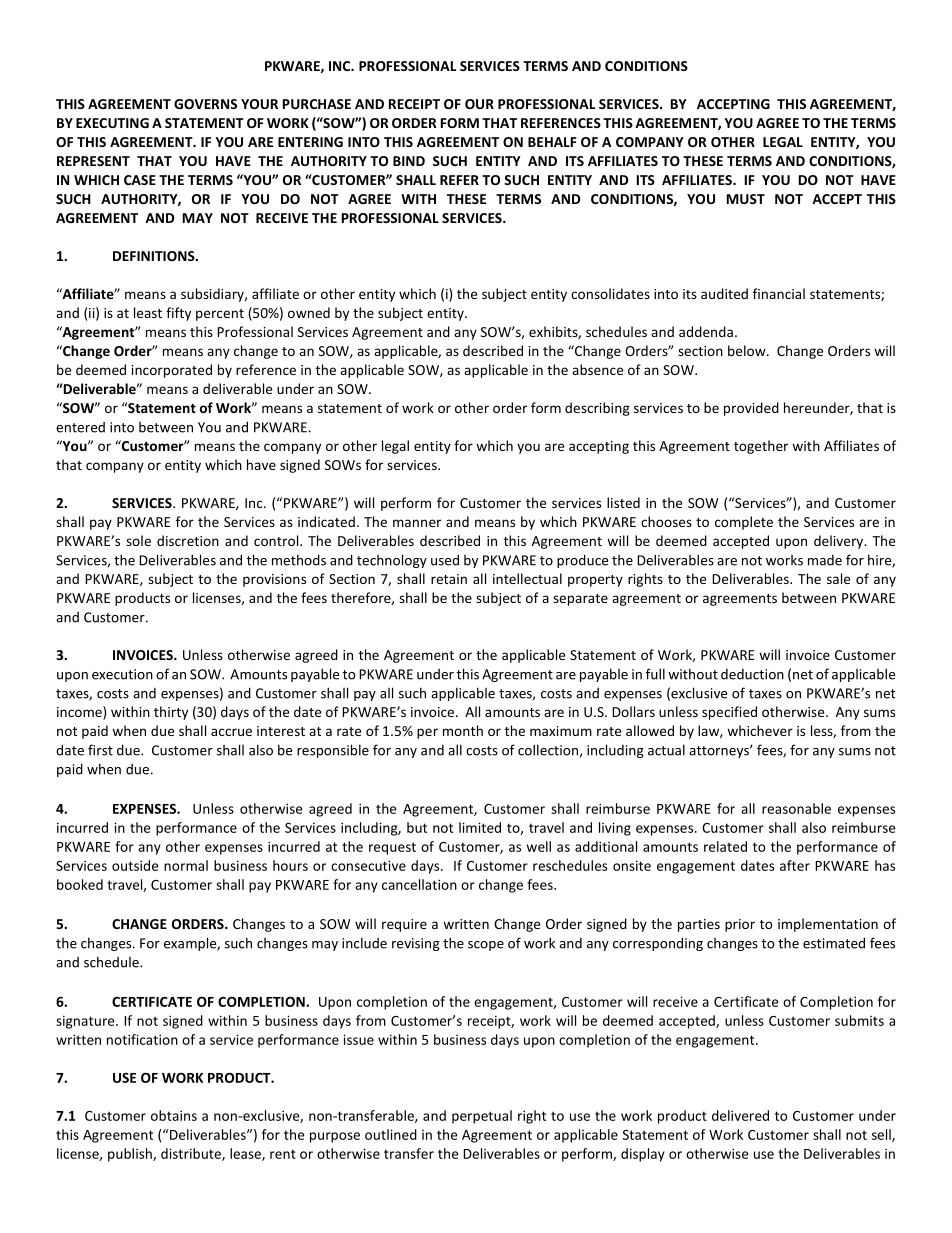 Image resolution: width=952 pixels, height=1233 pixels. What do you see at coordinates (100, 750) in the screenshot?
I see `first` at bounding box center [100, 750].
